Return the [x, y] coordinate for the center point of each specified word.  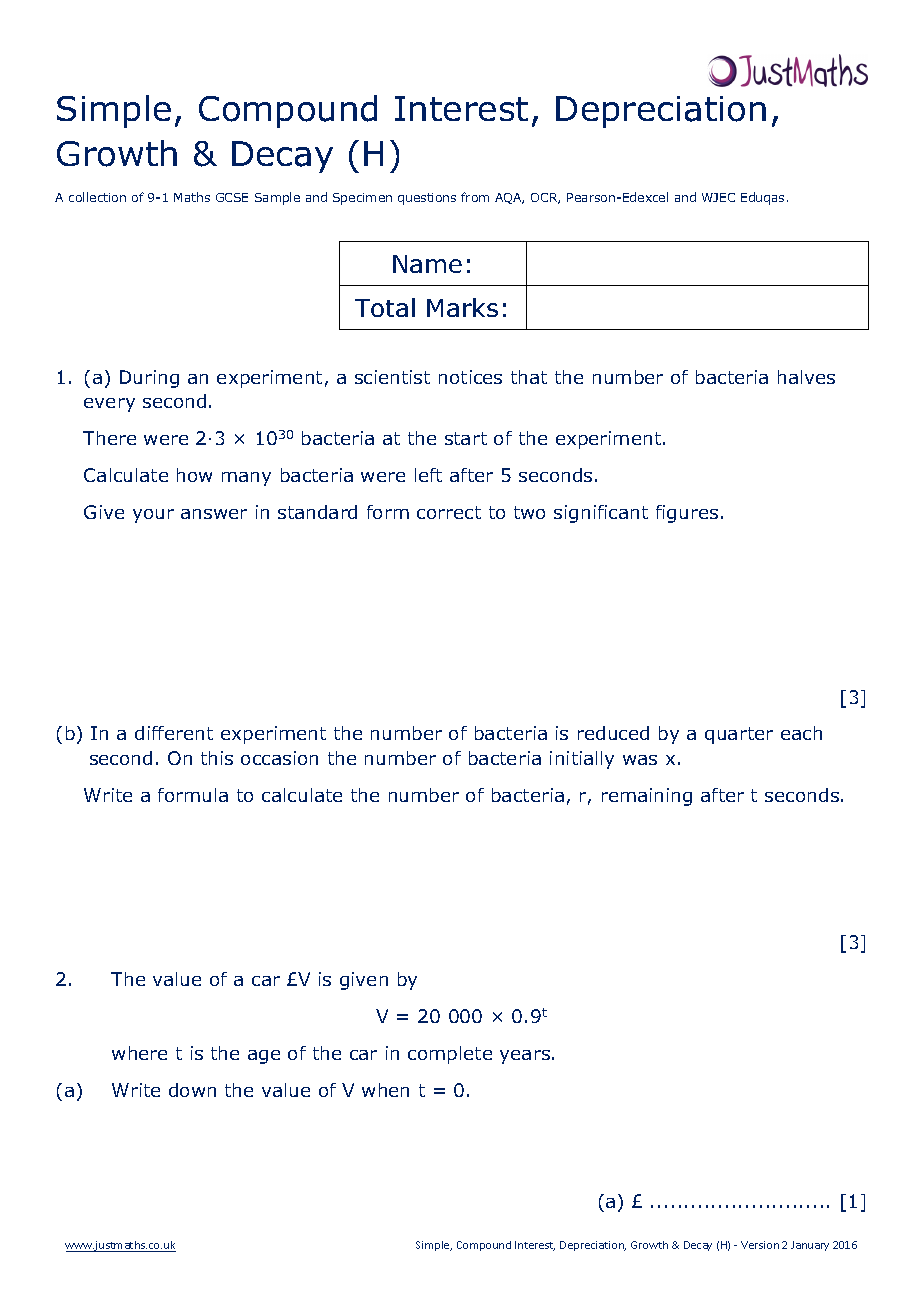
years [525, 1057]
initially [582, 760]
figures [687, 514]
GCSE [232, 197]
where [139, 1053]
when [385, 1090]
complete [450, 1055]
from [475, 197]
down [192, 1090]
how [194, 475]
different [174, 733]
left [428, 475]
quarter [739, 735]
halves [806, 377]
